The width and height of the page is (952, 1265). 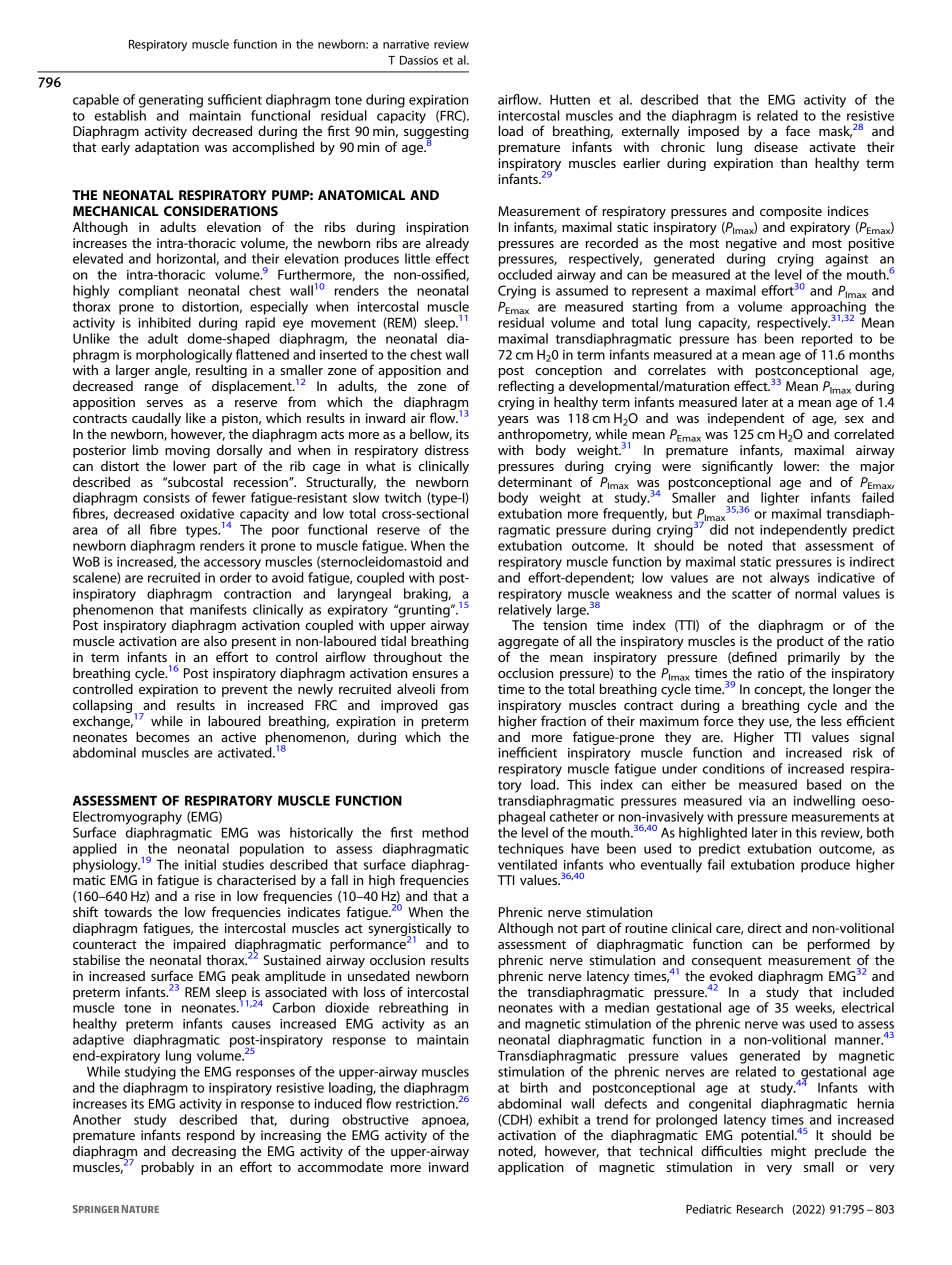 What do you see at coordinates (776, 147) in the page?
I see `disease` at bounding box center [776, 147].
